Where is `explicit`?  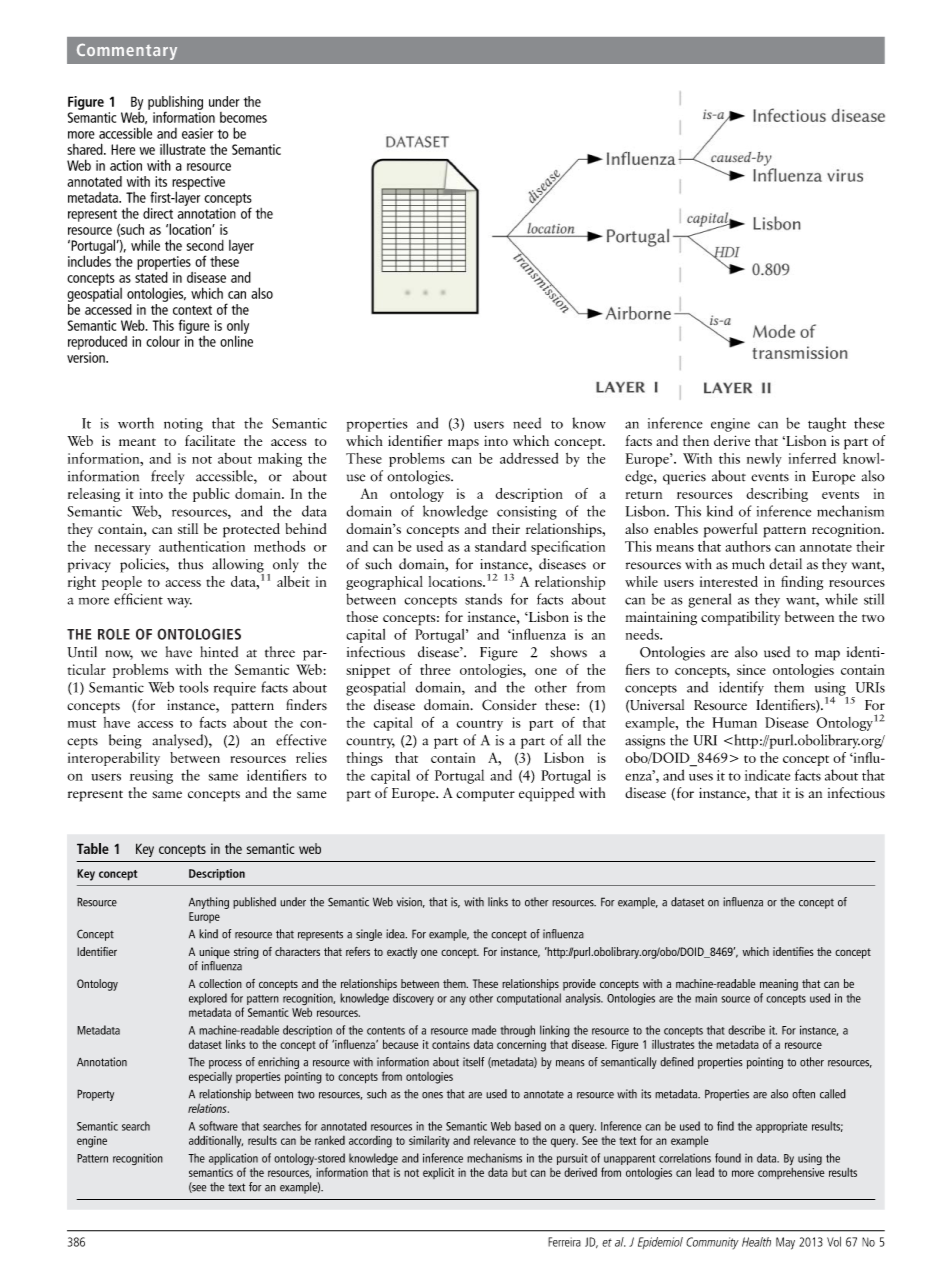 explicit is located at coordinates (438, 1173).
